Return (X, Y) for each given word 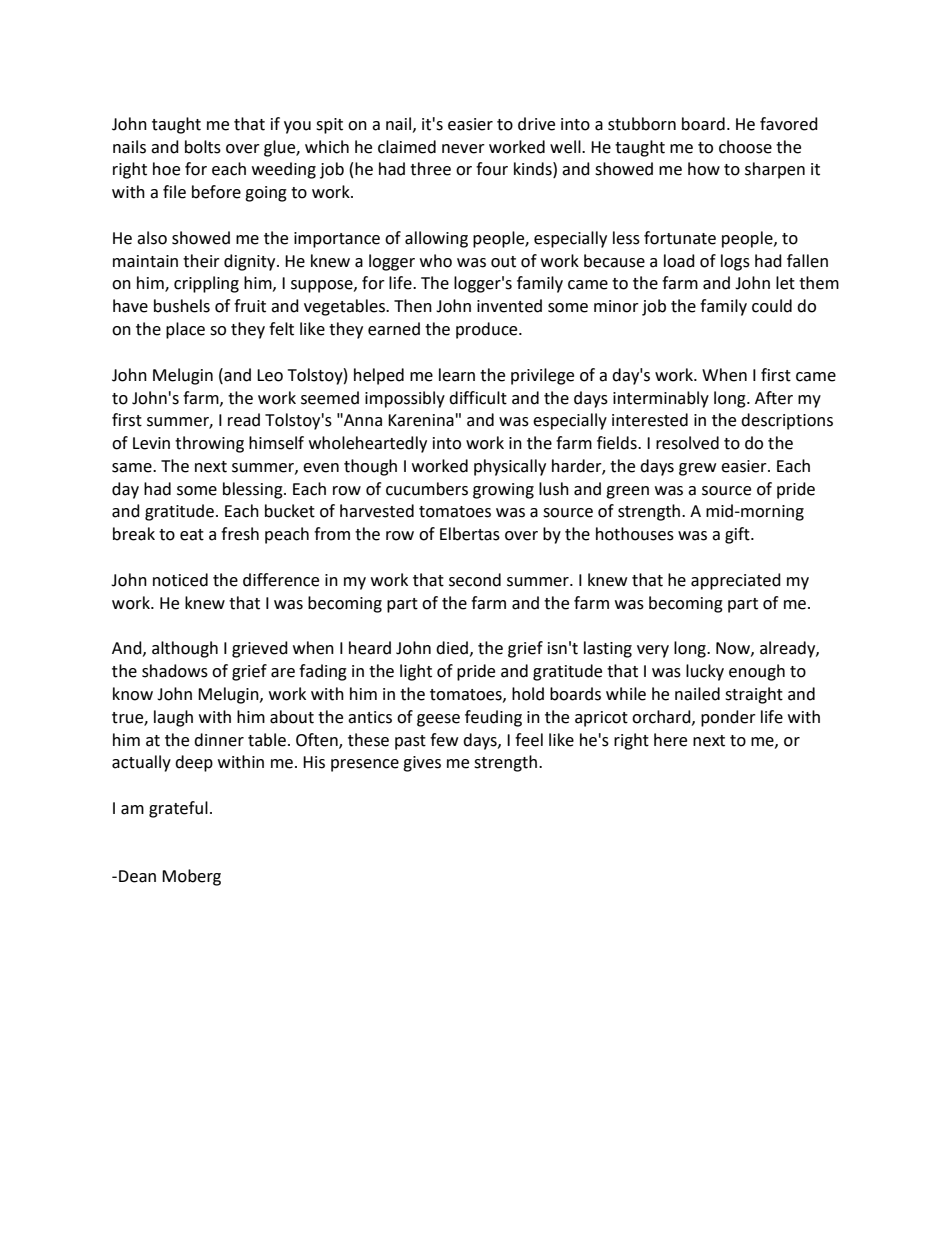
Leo (270, 375)
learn (457, 375)
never (463, 149)
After (774, 398)
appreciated (736, 581)
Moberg (191, 877)
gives (422, 764)
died (452, 648)
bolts (203, 147)
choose (745, 147)
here (670, 740)
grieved (260, 649)
